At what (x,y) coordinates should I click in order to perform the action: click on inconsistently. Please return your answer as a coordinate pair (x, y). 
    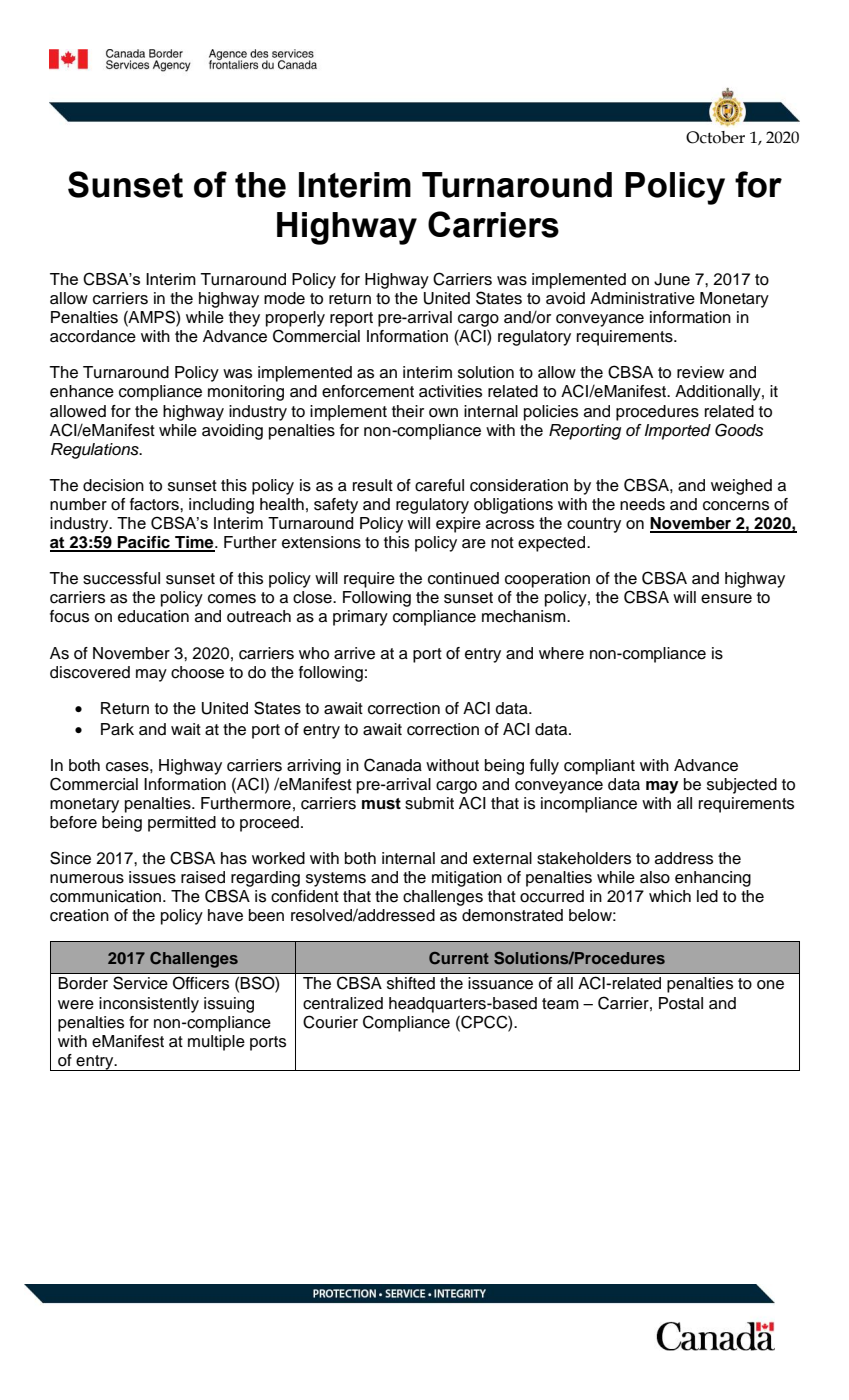
    Looking at the image, I should click on (149, 1005).
